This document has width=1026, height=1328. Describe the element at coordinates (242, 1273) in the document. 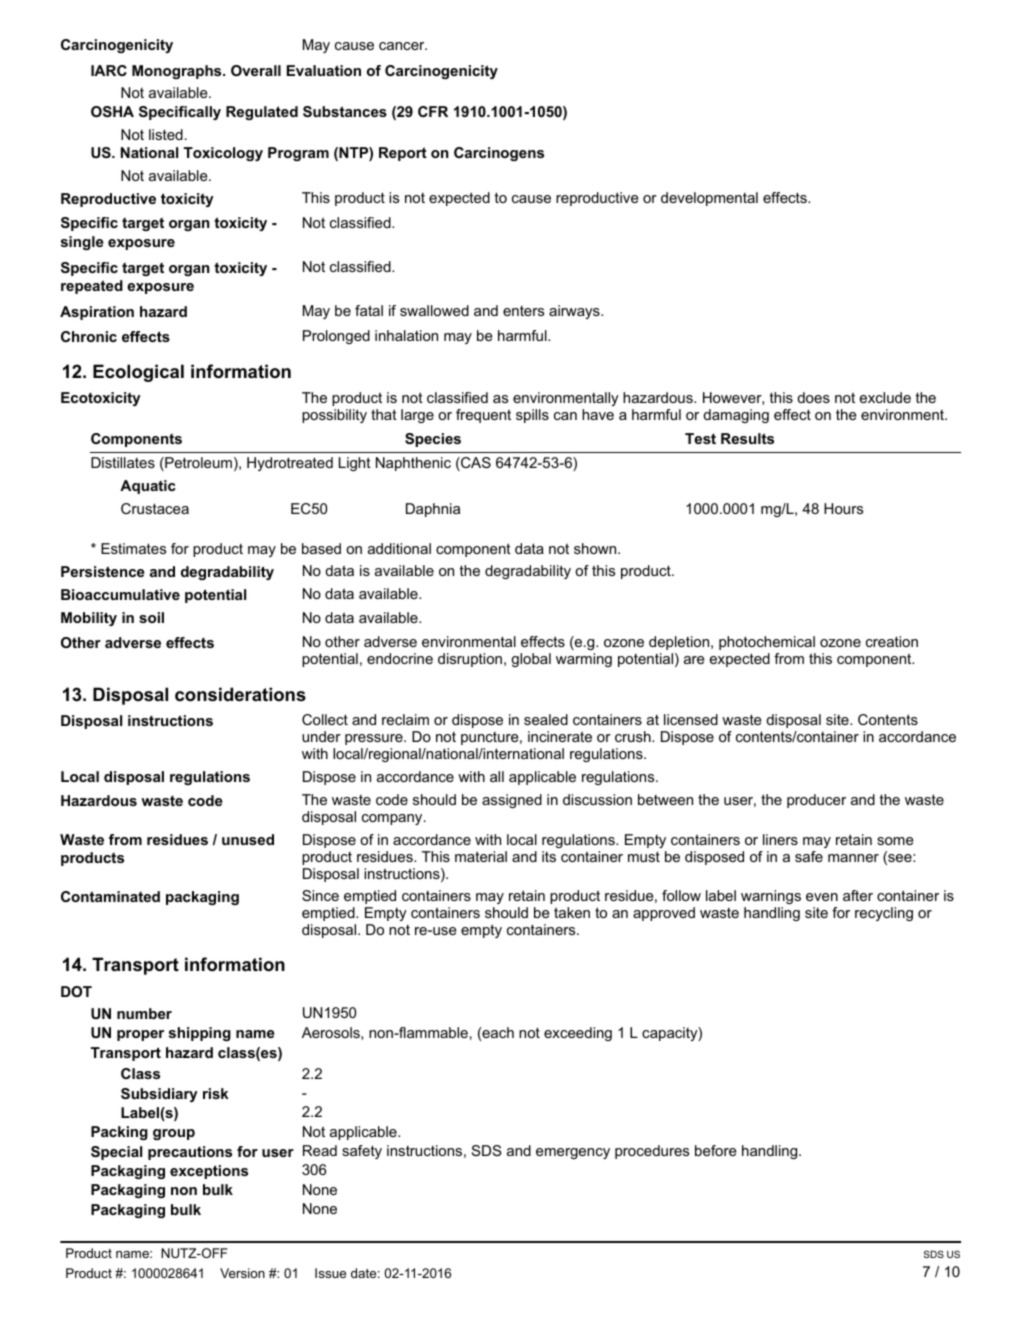

I see `Version` at that location.
